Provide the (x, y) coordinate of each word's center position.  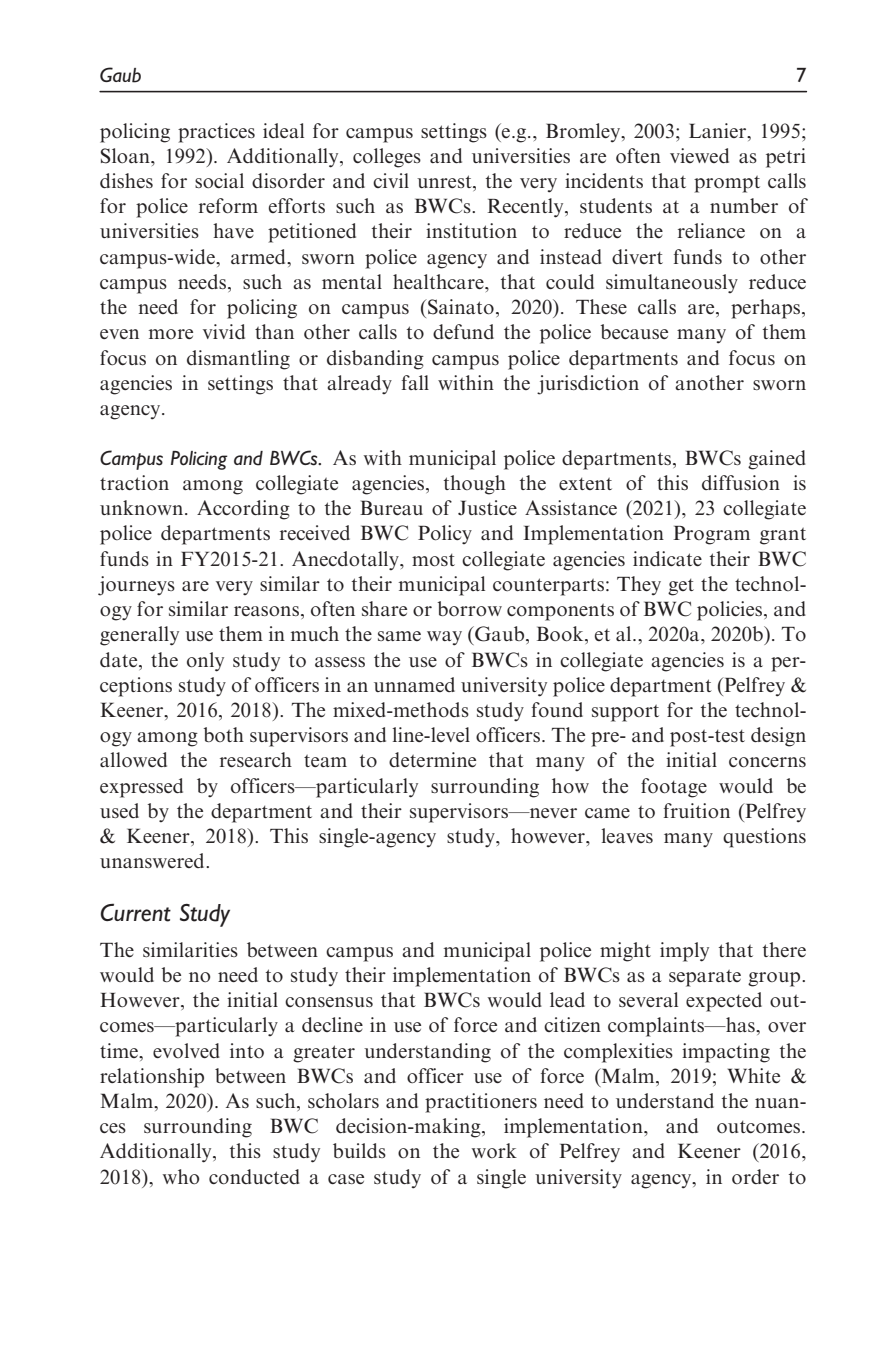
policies (729, 611)
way (444, 638)
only (205, 662)
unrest (445, 181)
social (219, 180)
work (494, 1150)
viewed (699, 155)
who (181, 1176)
